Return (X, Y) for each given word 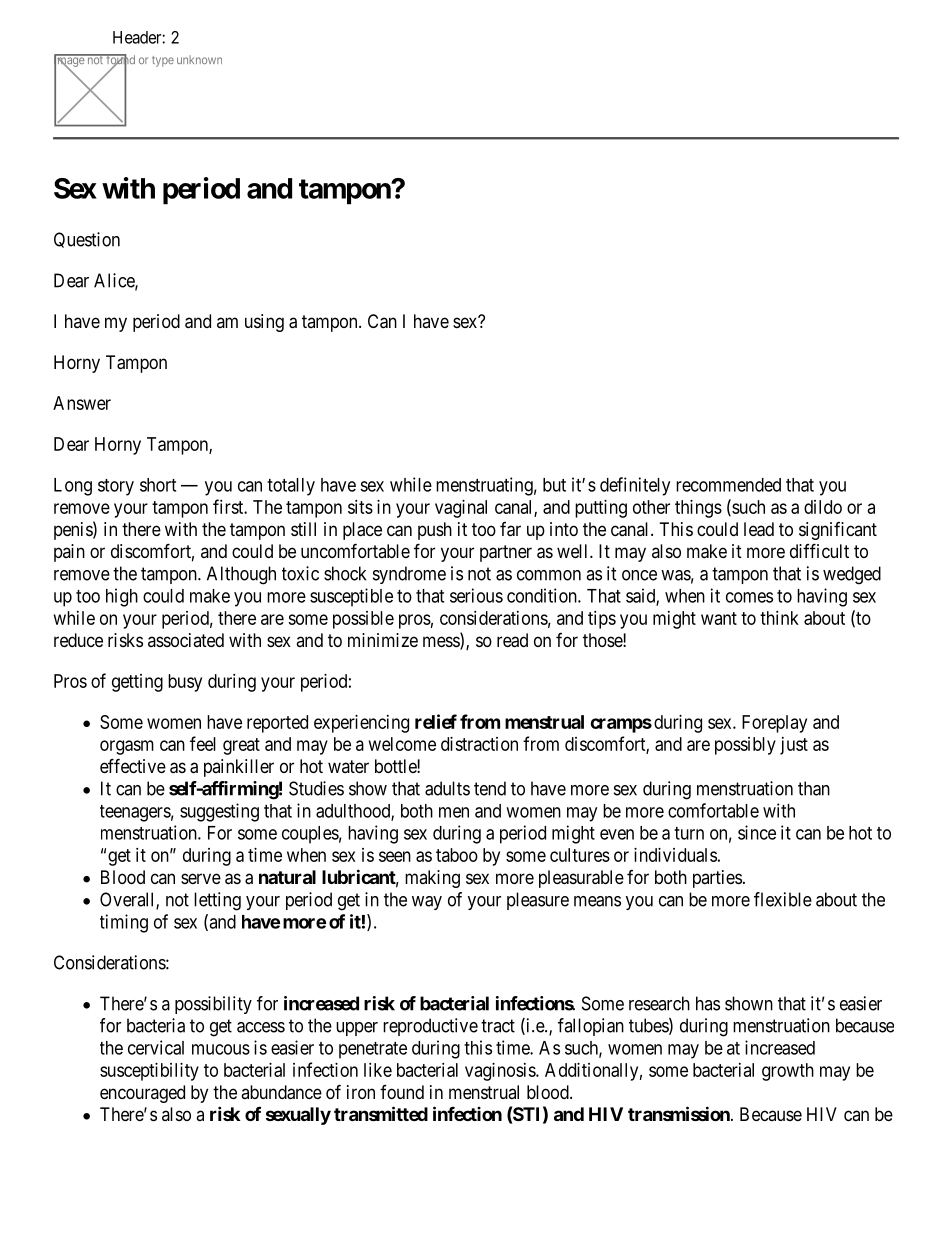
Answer (82, 403)
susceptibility (149, 1072)
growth (788, 1072)
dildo (823, 507)
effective (133, 765)
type (163, 61)
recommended (728, 485)
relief (436, 721)
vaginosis (501, 1072)
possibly (745, 746)
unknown (199, 59)
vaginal (461, 509)
